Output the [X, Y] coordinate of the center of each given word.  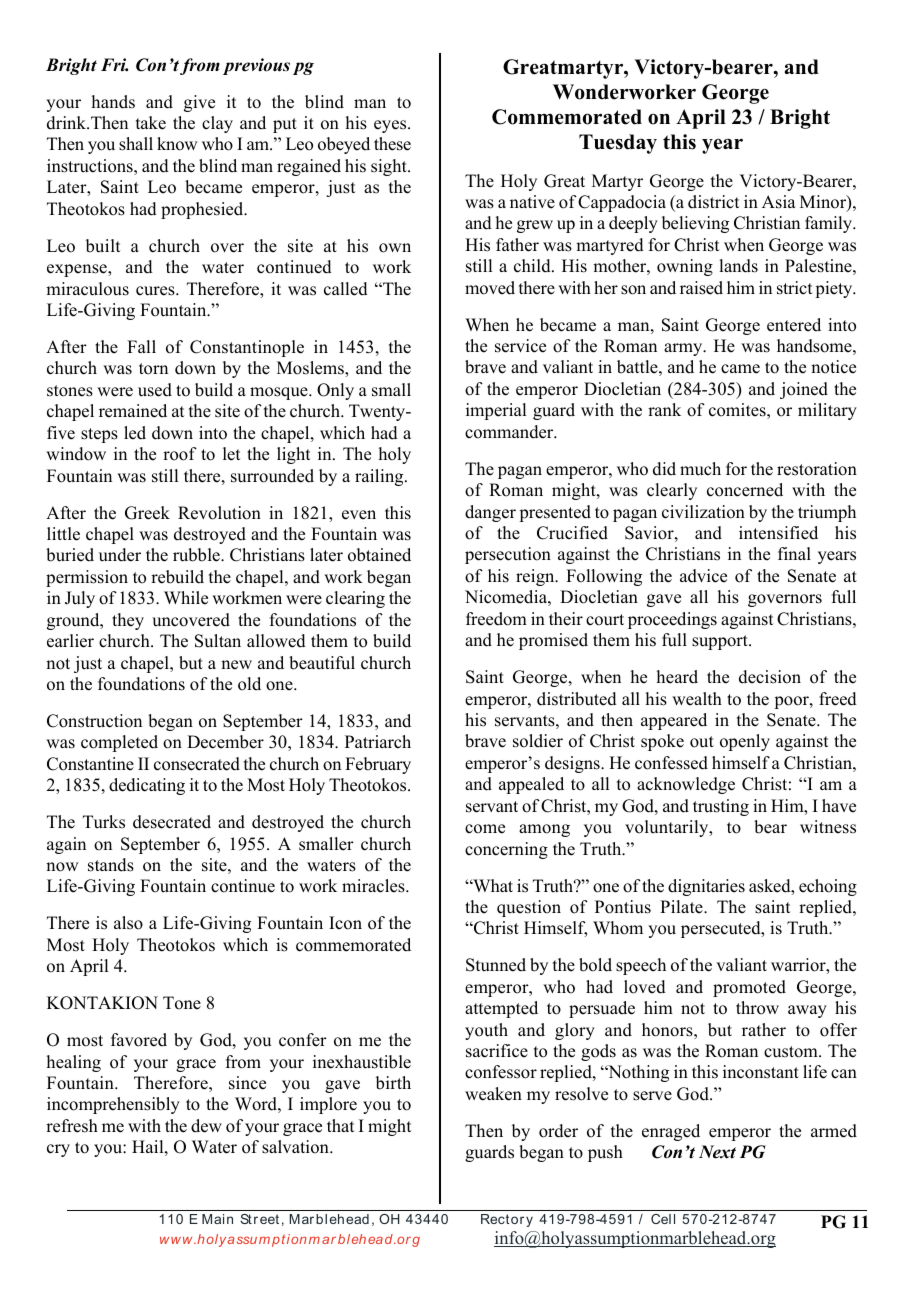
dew [206, 1126]
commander [510, 432]
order [558, 1131]
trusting [721, 807]
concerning [506, 850]
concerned [745, 490]
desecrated [172, 822]
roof [180, 454]
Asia [779, 202]
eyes [391, 126]
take [151, 123]
